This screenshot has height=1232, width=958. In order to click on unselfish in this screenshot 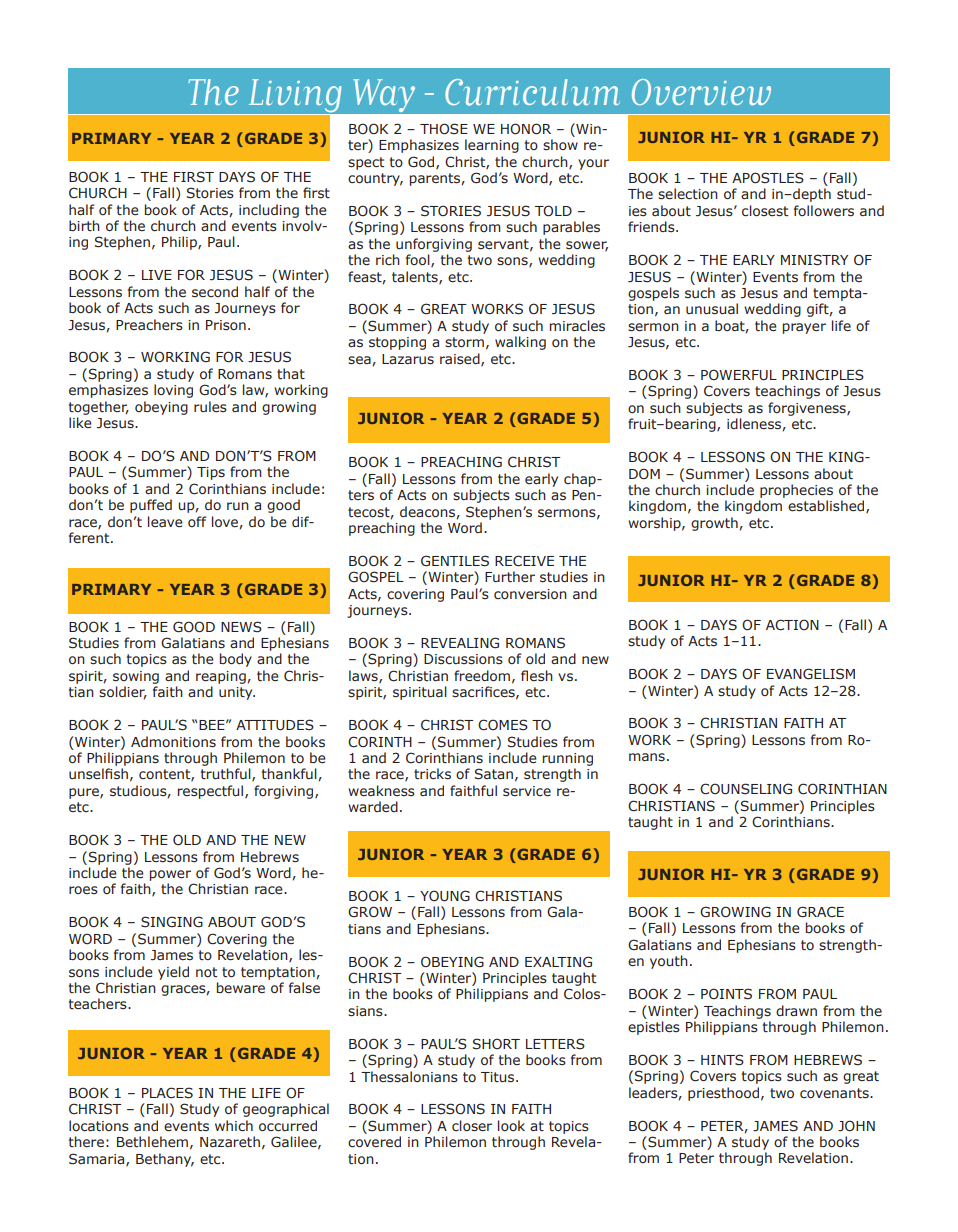, I will do `click(98, 774)`.
